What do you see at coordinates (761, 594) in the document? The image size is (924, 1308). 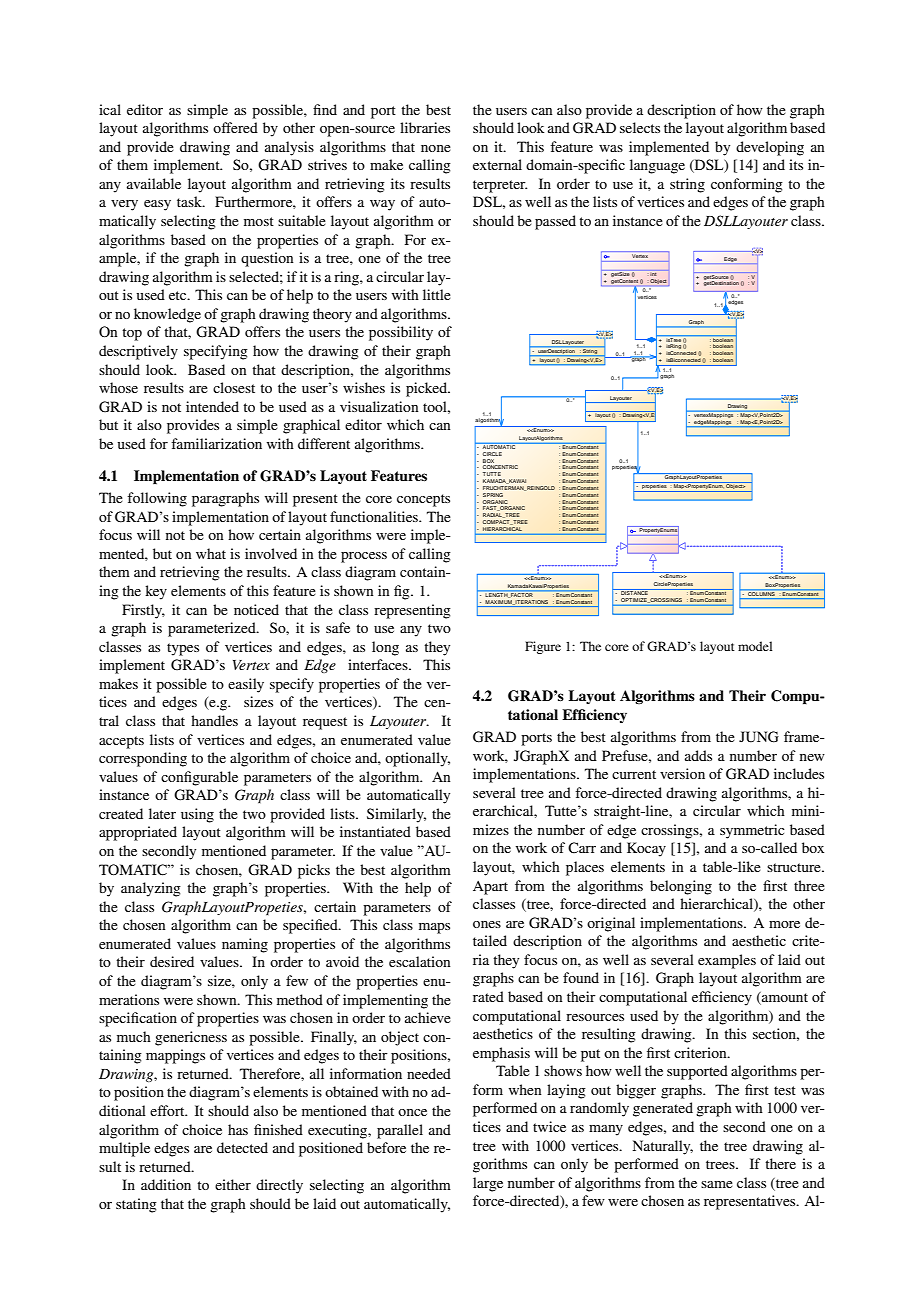 I see `COLUMNS` at bounding box center [761, 594].
